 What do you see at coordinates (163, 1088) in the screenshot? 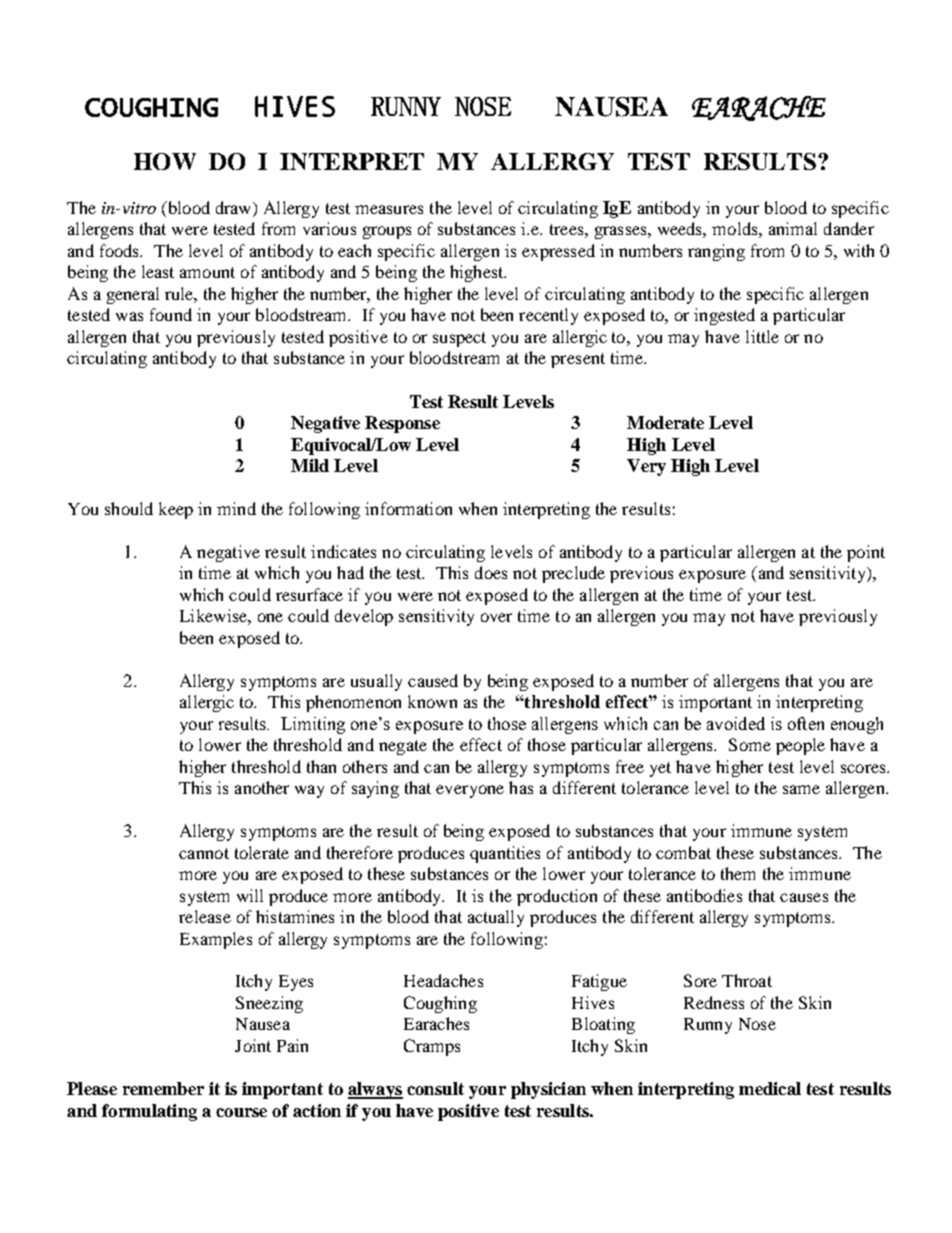
I see `remember` at bounding box center [163, 1088].
